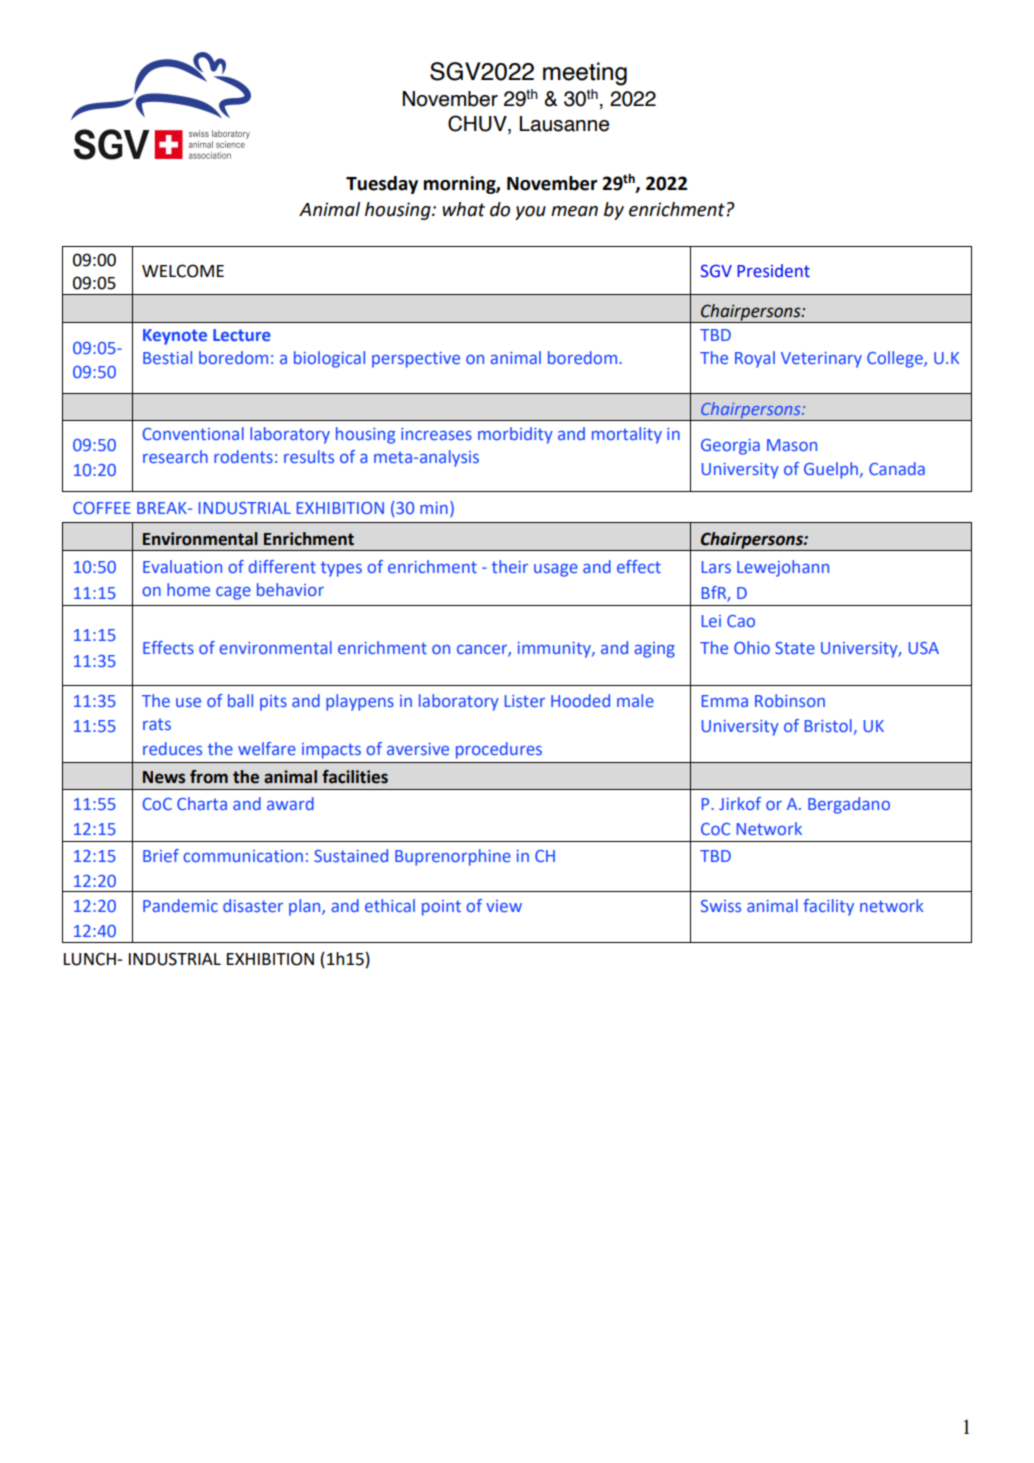 The height and width of the screenshot is (1463, 1034). Describe the element at coordinates (564, 124) in the screenshot. I see `Lausanne` at that location.
